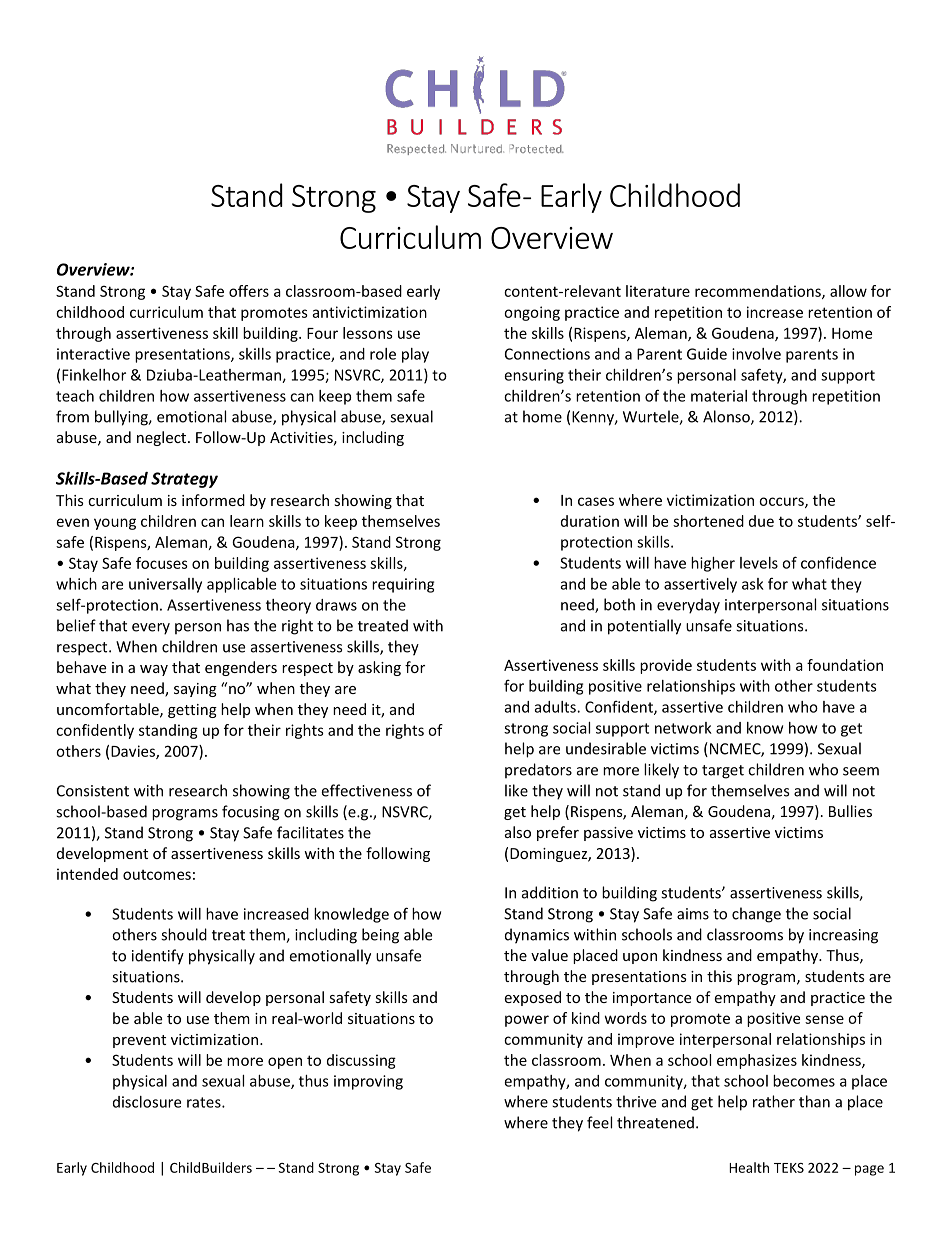  What do you see at coordinates (532, 313) in the page?
I see `ongoing` at bounding box center [532, 313].
